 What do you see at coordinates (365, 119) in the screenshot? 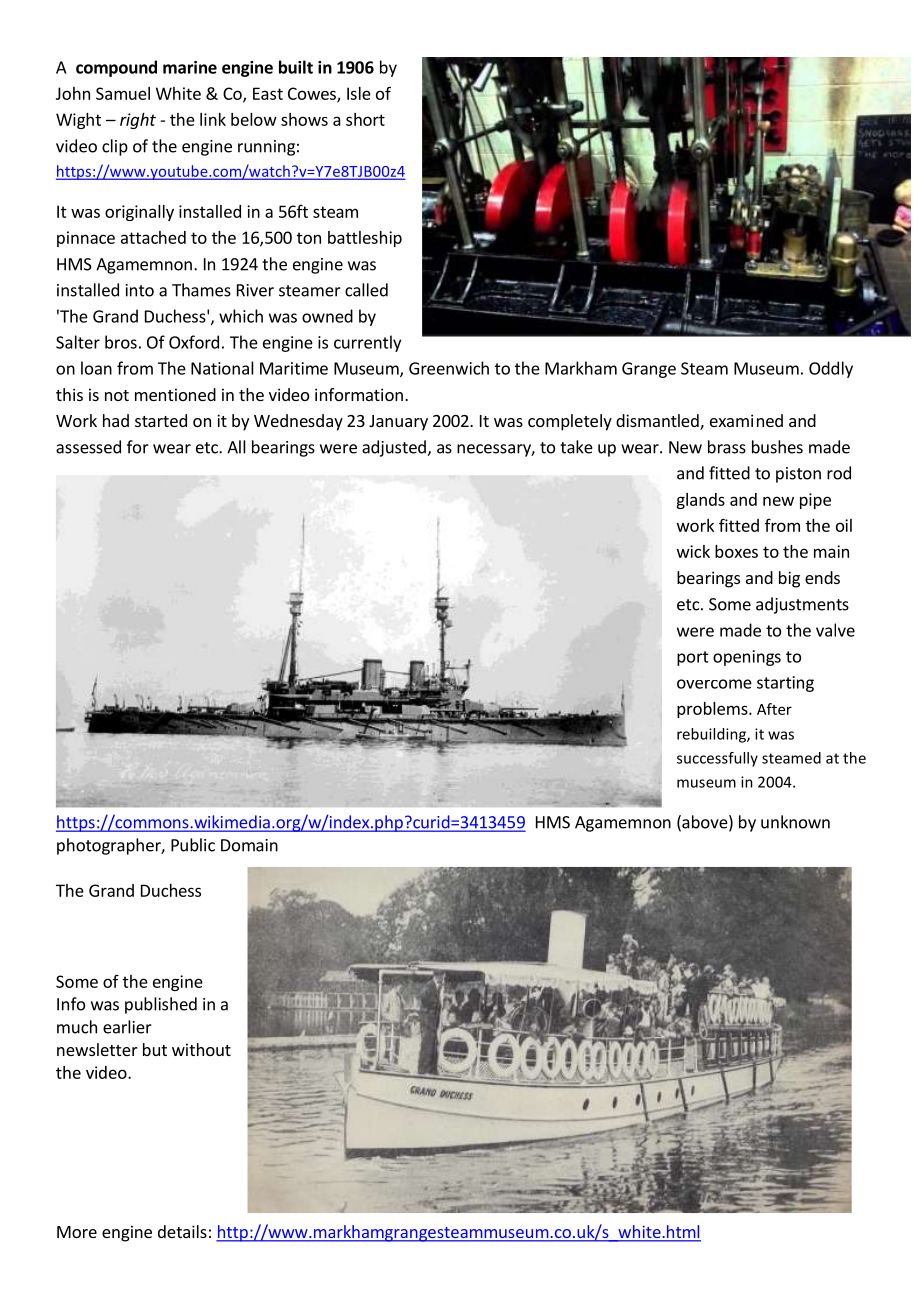
I see `short` at bounding box center [365, 119].
